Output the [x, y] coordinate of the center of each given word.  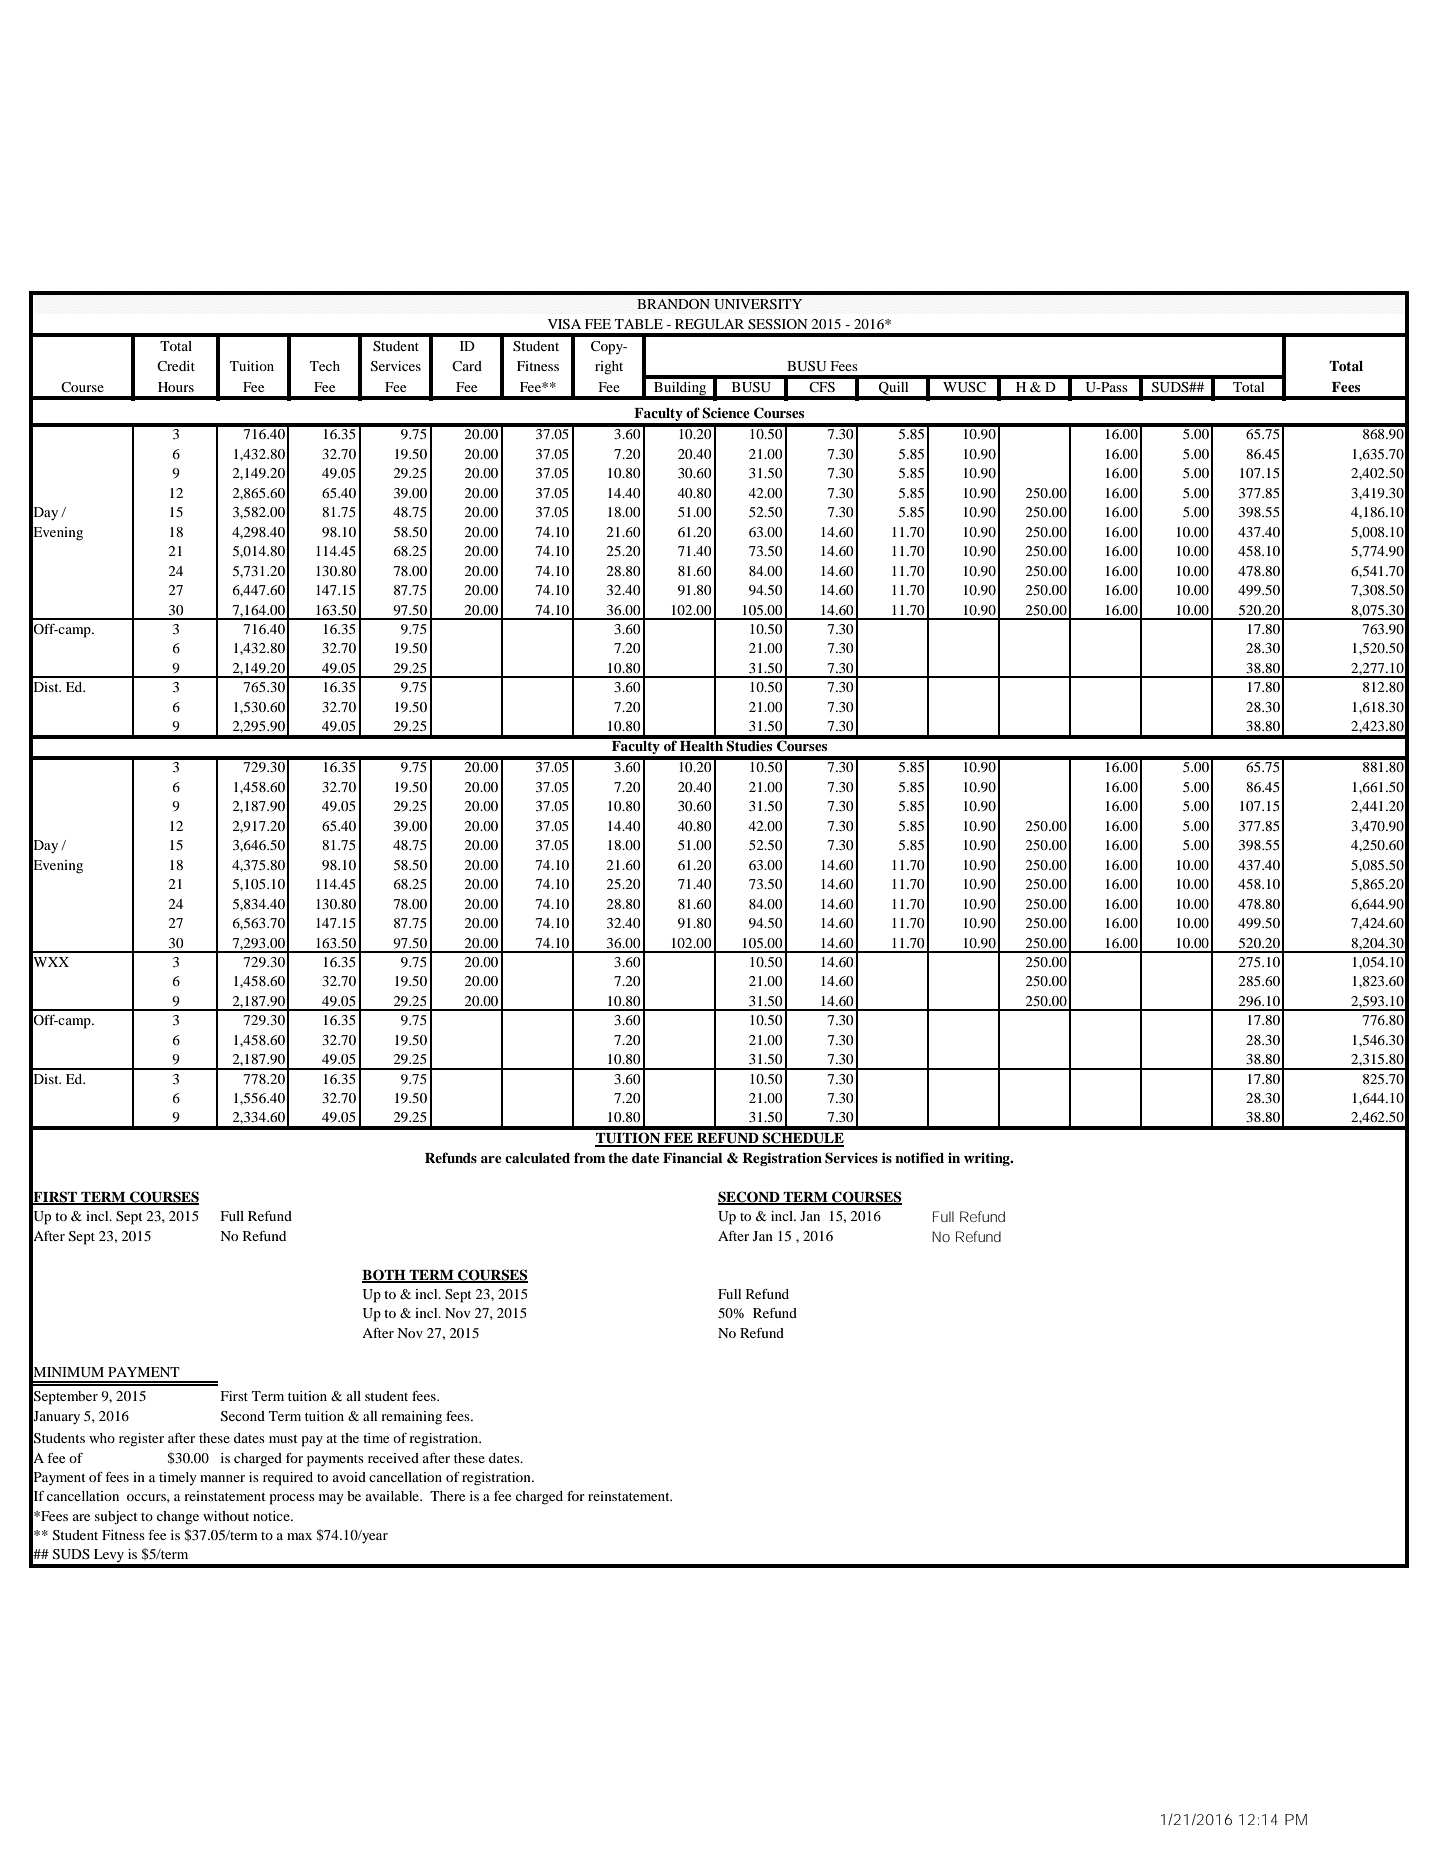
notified [919, 1157]
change [178, 1518]
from [589, 1157]
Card [467, 366]
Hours [176, 387]
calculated [537, 1158]
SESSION [778, 324]
